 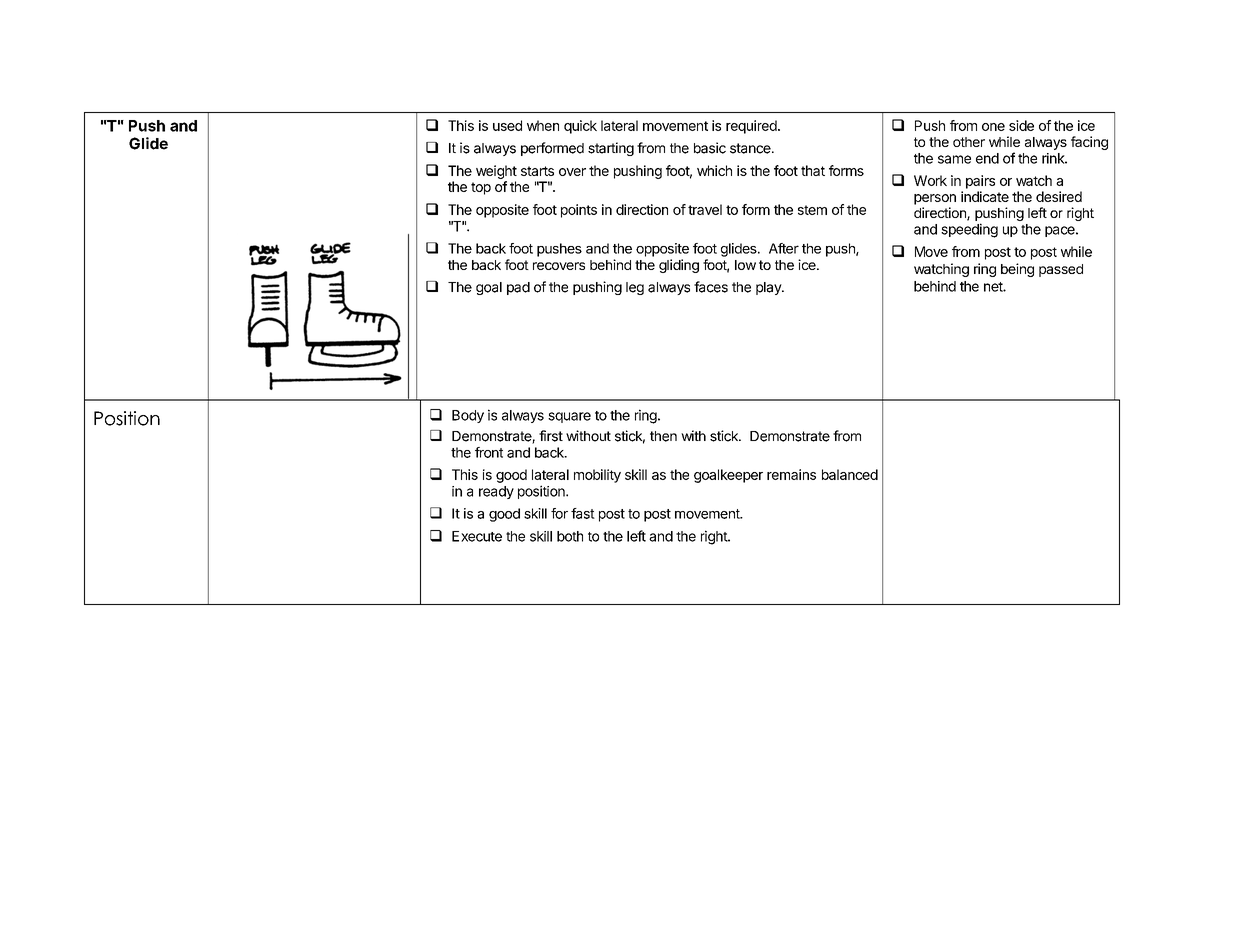 I want to click on required, so click(x=752, y=127).
